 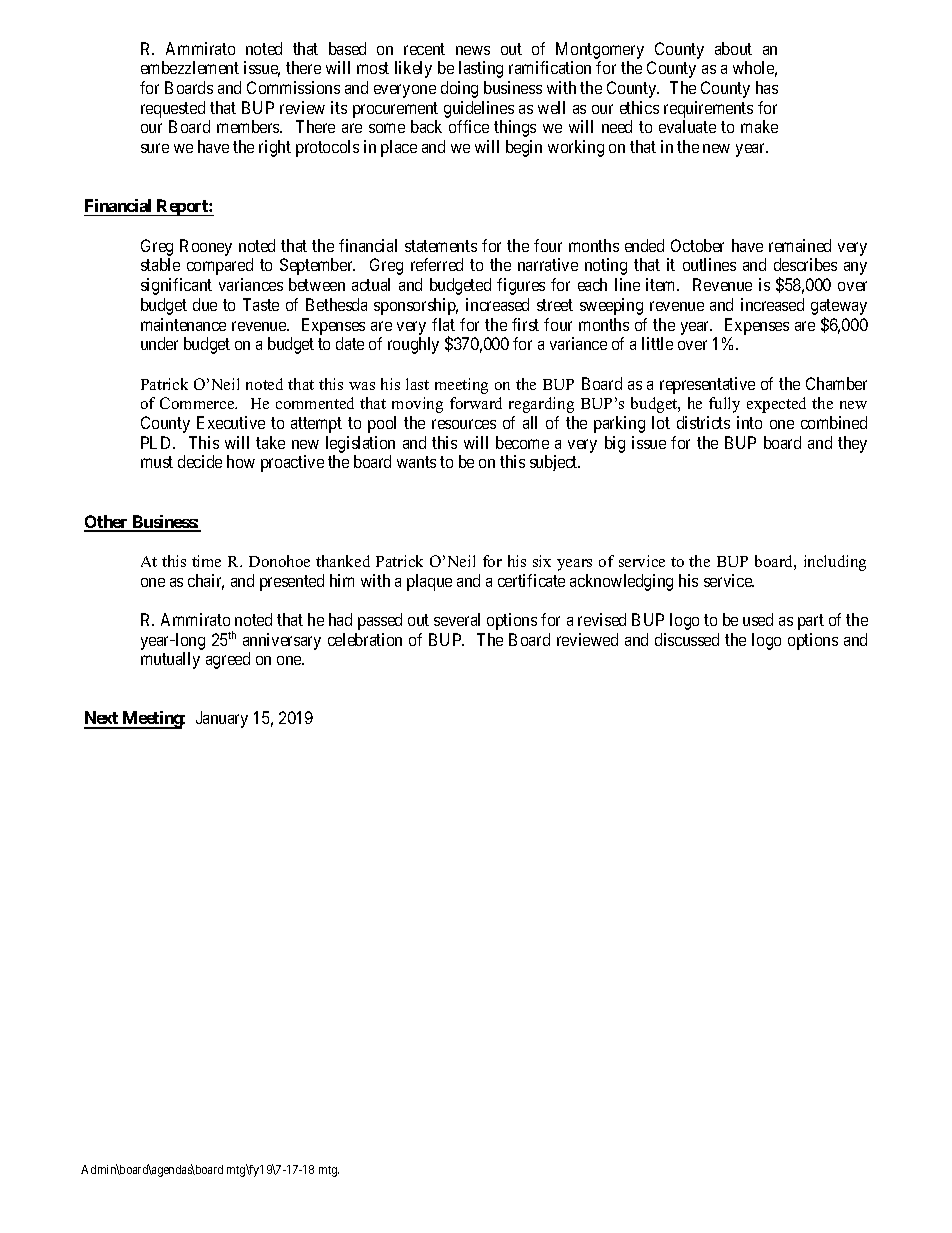 What do you see at coordinates (176, 286) in the image?
I see `significant` at bounding box center [176, 286].
